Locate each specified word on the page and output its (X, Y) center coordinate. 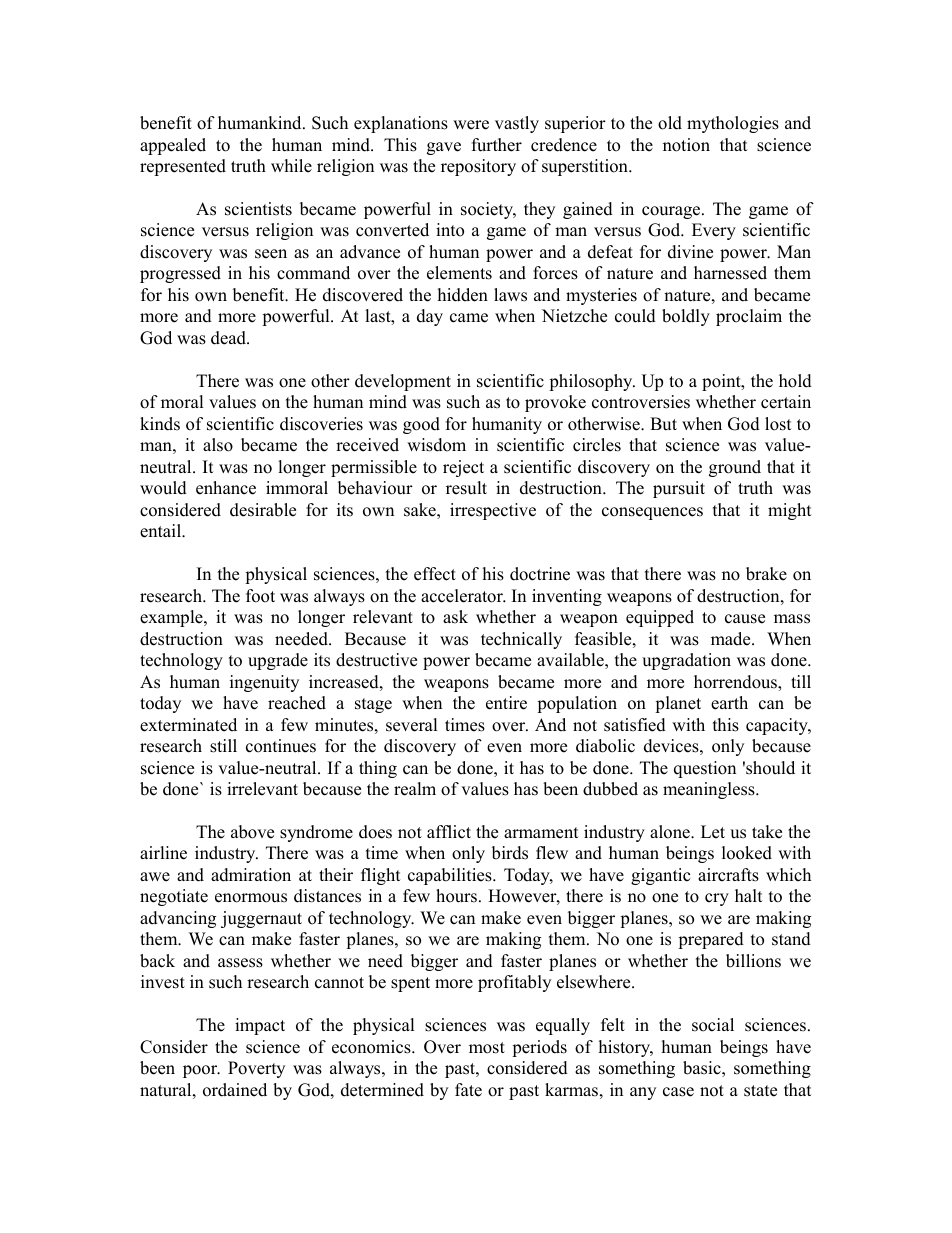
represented (183, 167)
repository (478, 167)
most (487, 1048)
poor (201, 1071)
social (713, 1025)
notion (686, 145)
